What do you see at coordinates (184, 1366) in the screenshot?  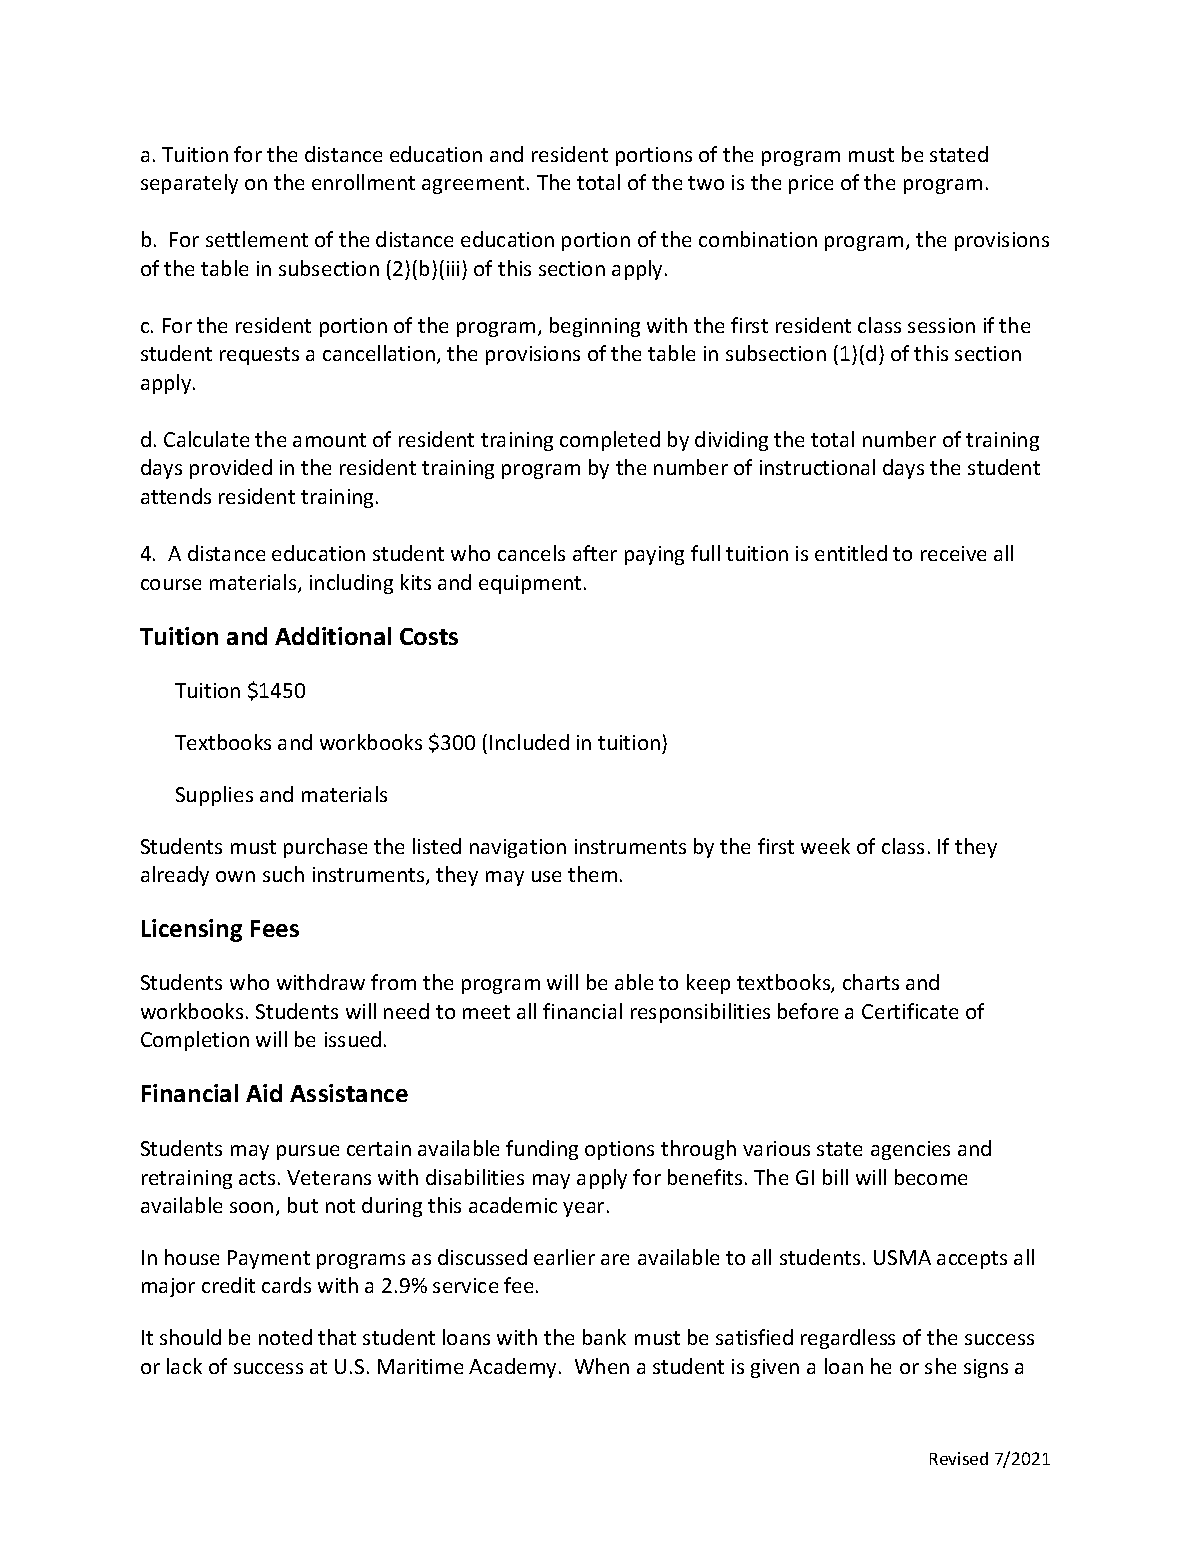 I see `lack` at bounding box center [184, 1366].
